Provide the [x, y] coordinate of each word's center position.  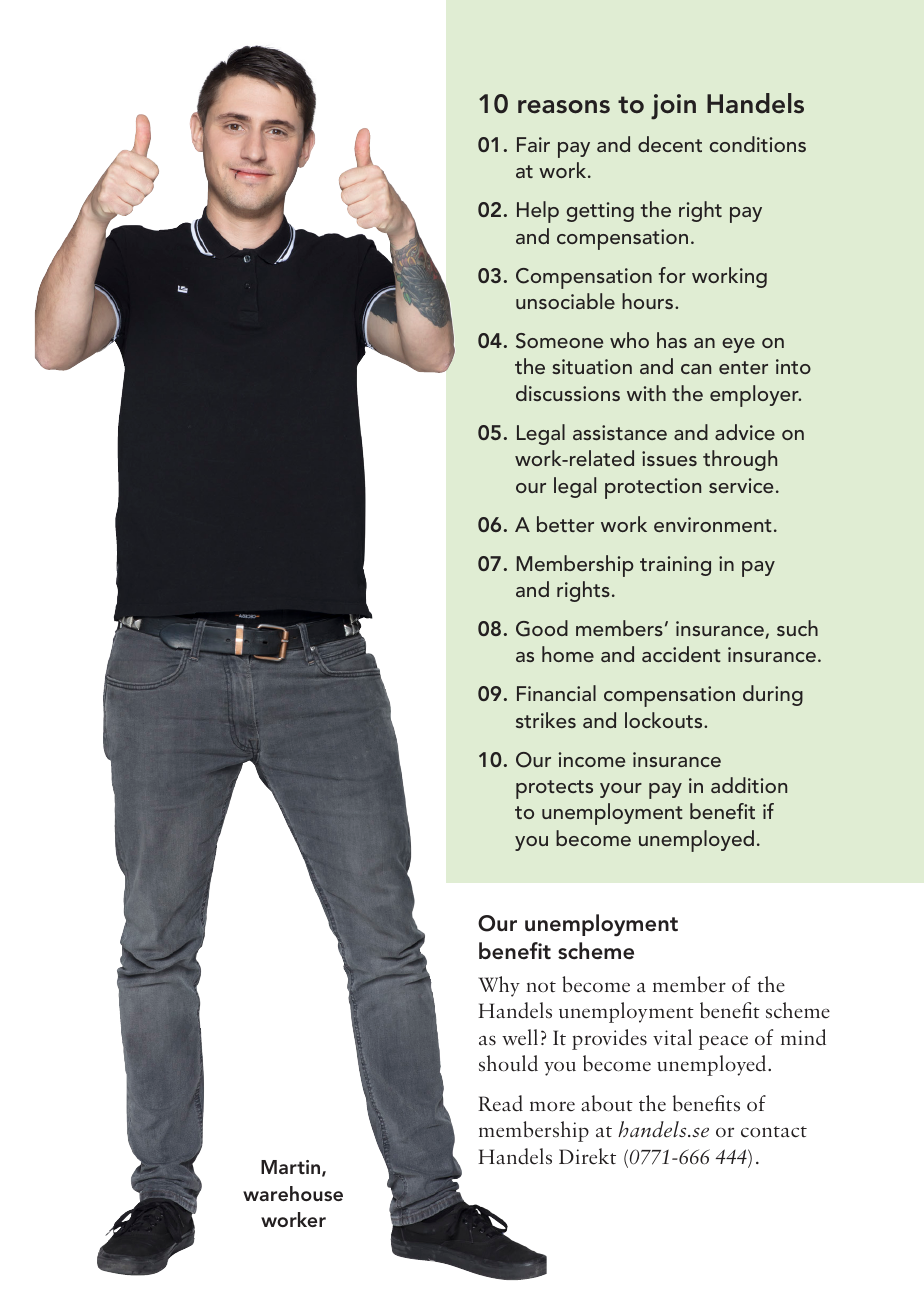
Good [542, 628]
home [568, 654]
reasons [564, 107]
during [773, 695]
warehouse [293, 1193]
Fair [533, 144]
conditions [758, 144]
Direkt [587, 1156]
